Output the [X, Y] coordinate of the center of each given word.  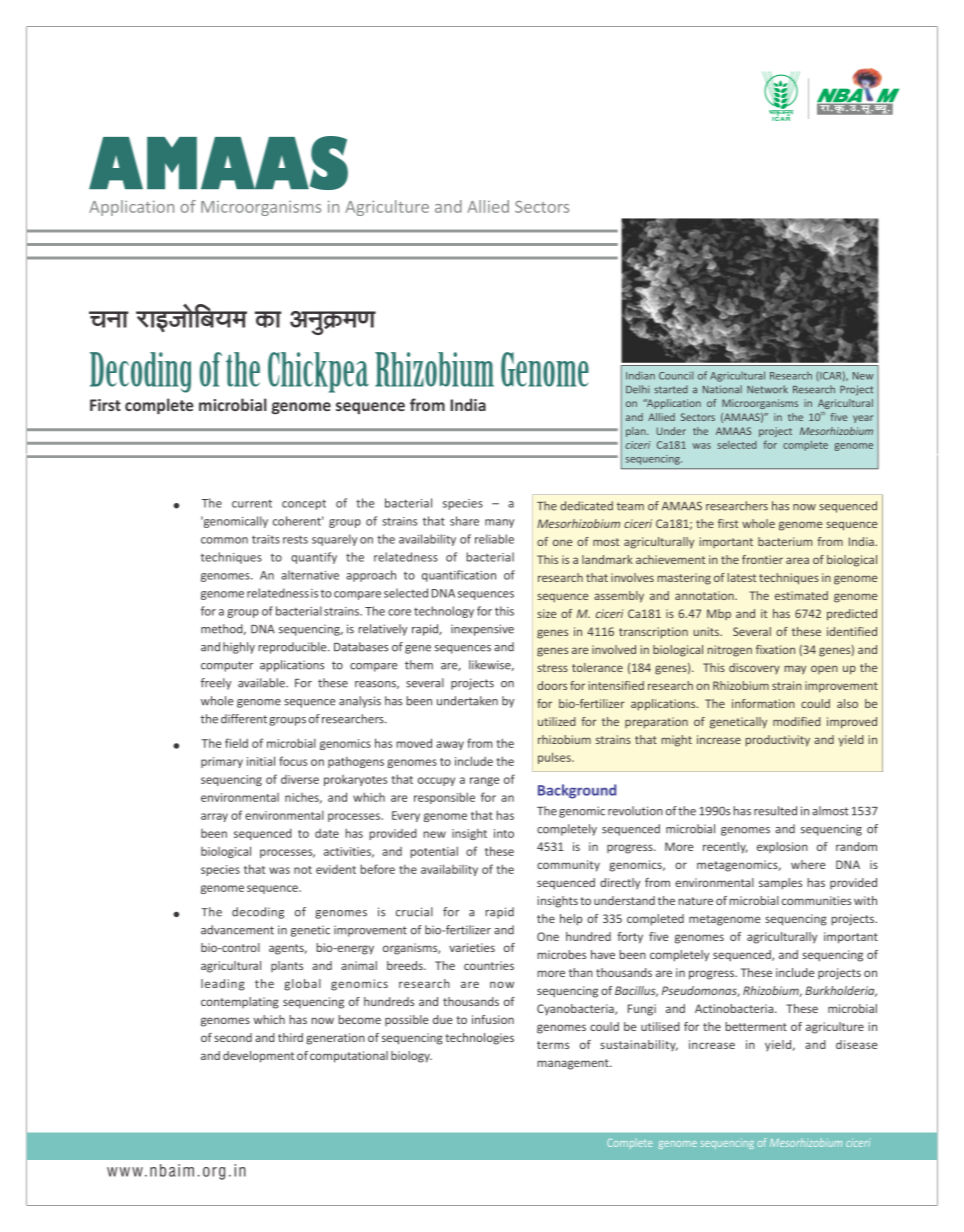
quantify [314, 558]
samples [780, 884]
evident [336, 869]
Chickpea [318, 372]
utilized [557, 721]
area [797, 560]
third [290, 1037]
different [244, 719]
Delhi [638, 389]
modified [797, 721]
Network [767, 389]
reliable [494, 539]
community [568, 866]
